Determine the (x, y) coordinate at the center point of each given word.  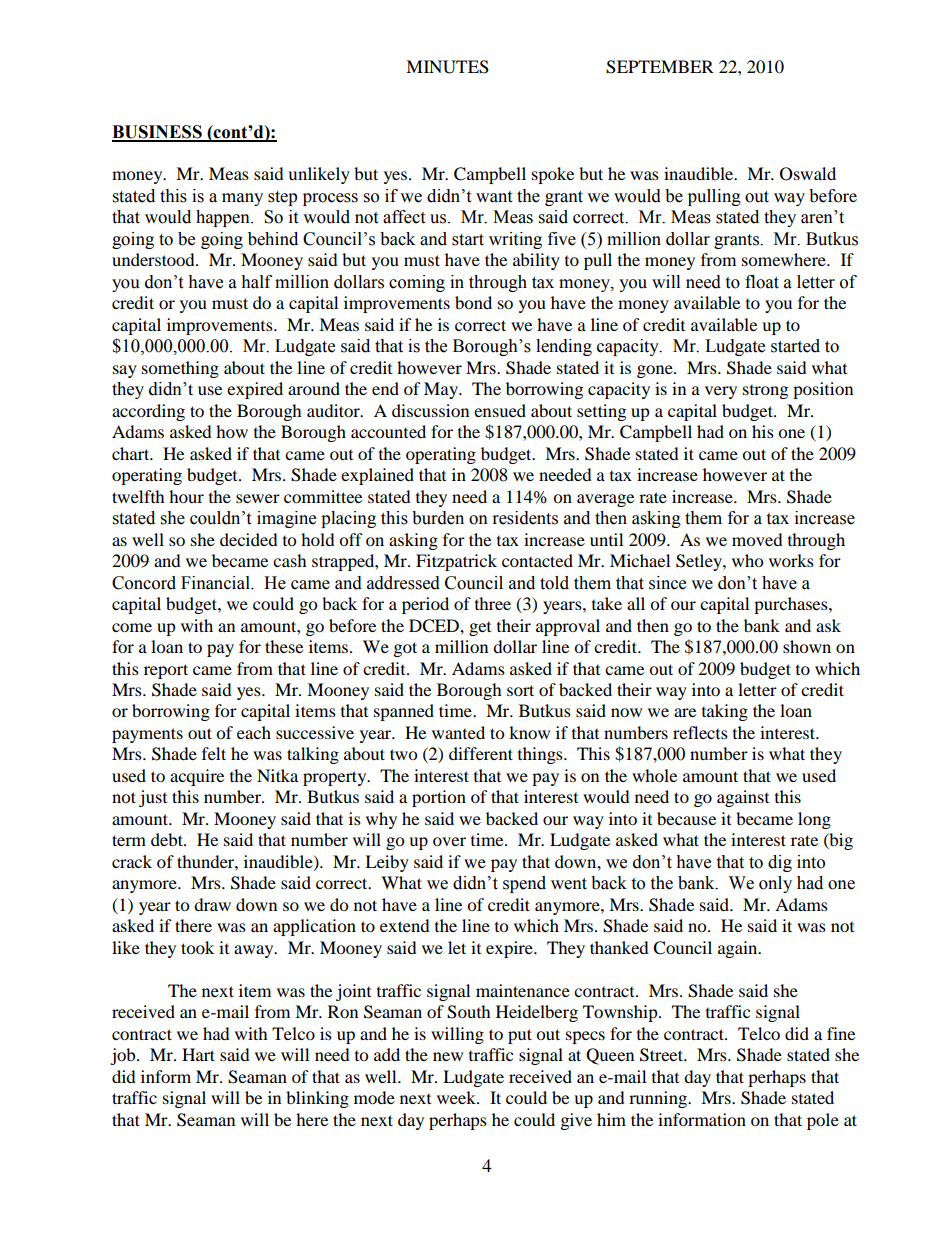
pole (823, 1121)
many (242, 199)
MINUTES (447, 67)
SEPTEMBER (660, 67)
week (457, 1097)
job (124, 1056)
